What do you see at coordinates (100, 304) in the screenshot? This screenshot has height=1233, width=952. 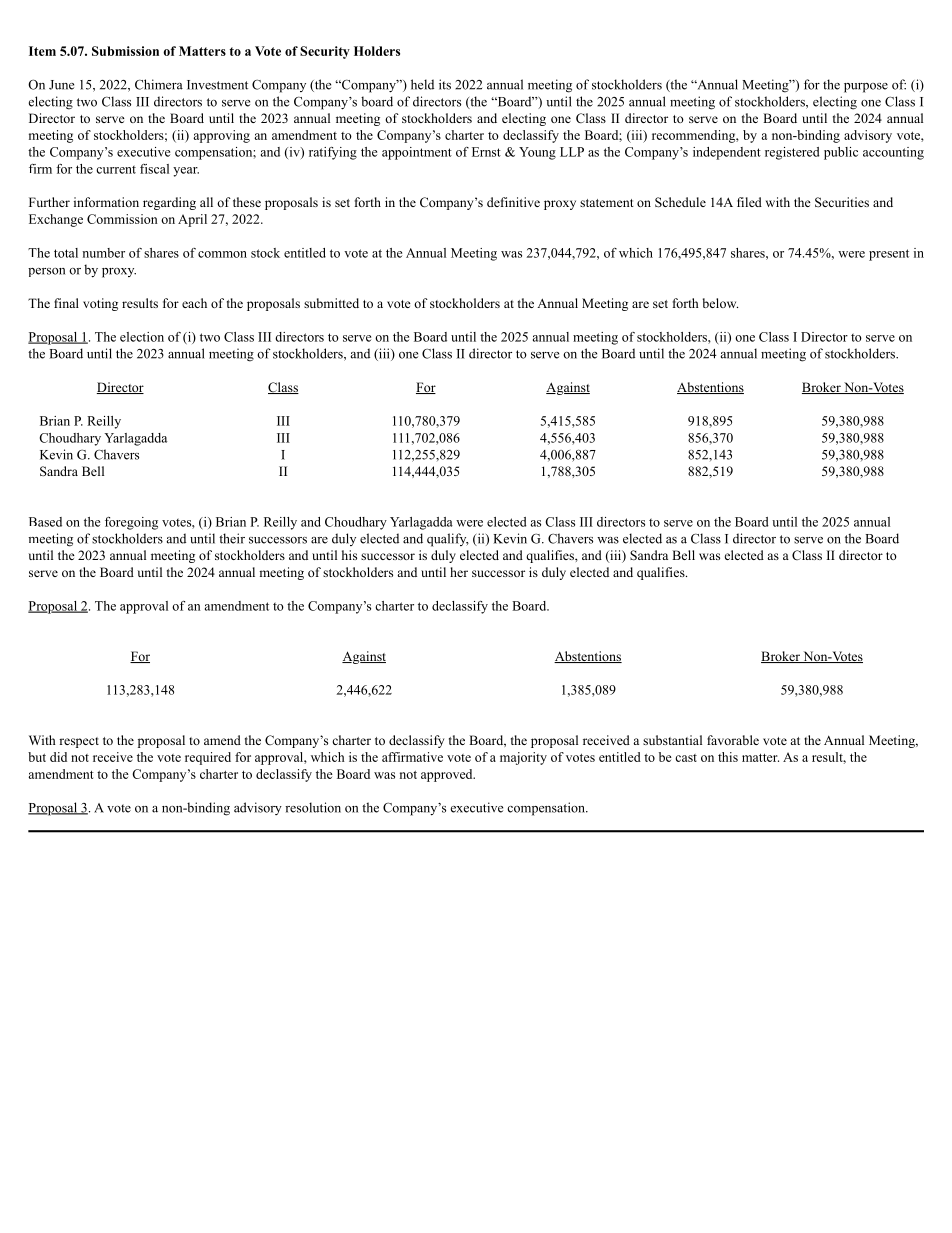 I see `voting` at bounding box center [100, 304].
